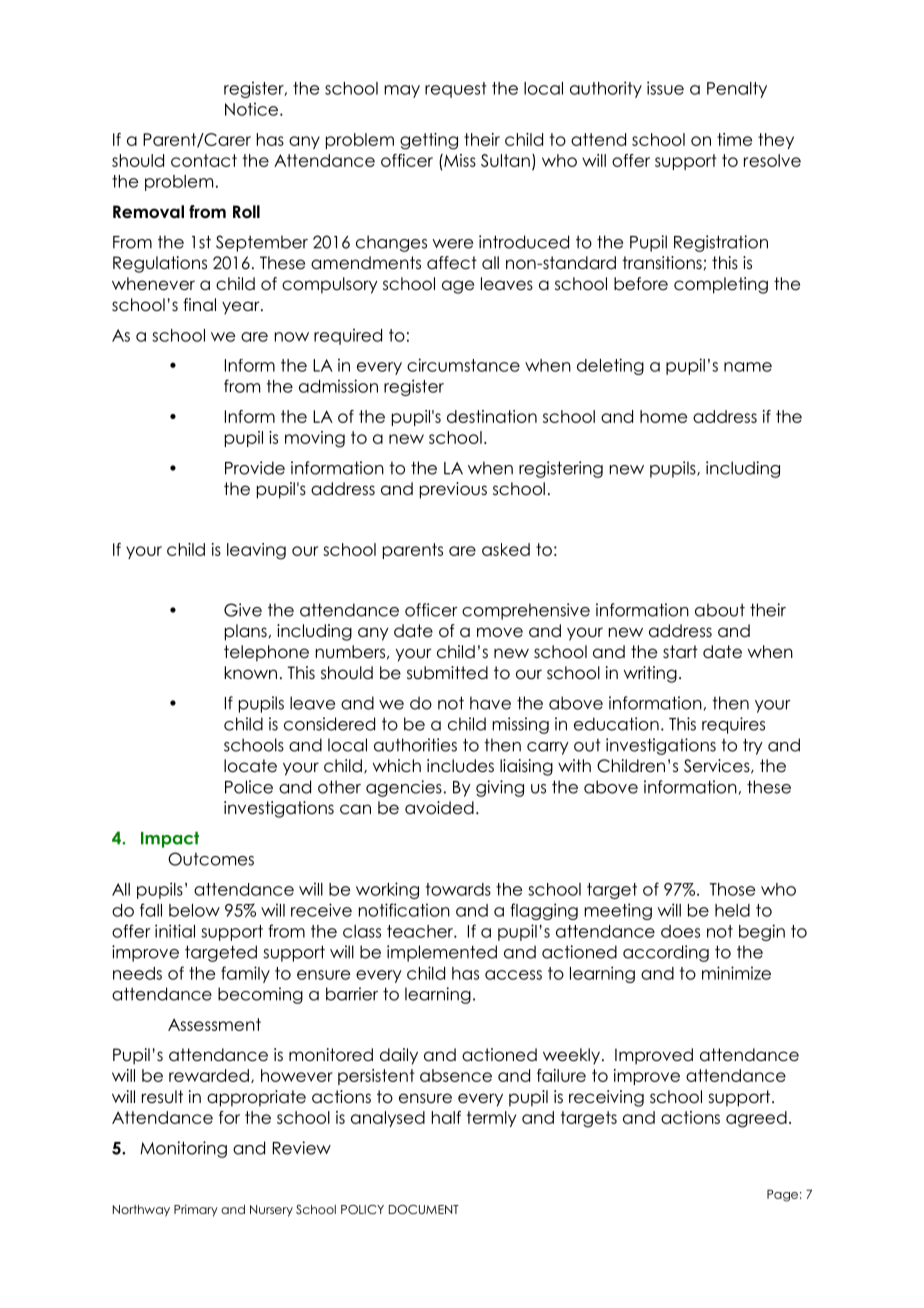 Image resolution: width=924 pixels, height=1308 pixels. What do you see at coordinates (424, 1210) in the screenshot?
I see `DOCUMENT` at bounding box center [424, 1210].
